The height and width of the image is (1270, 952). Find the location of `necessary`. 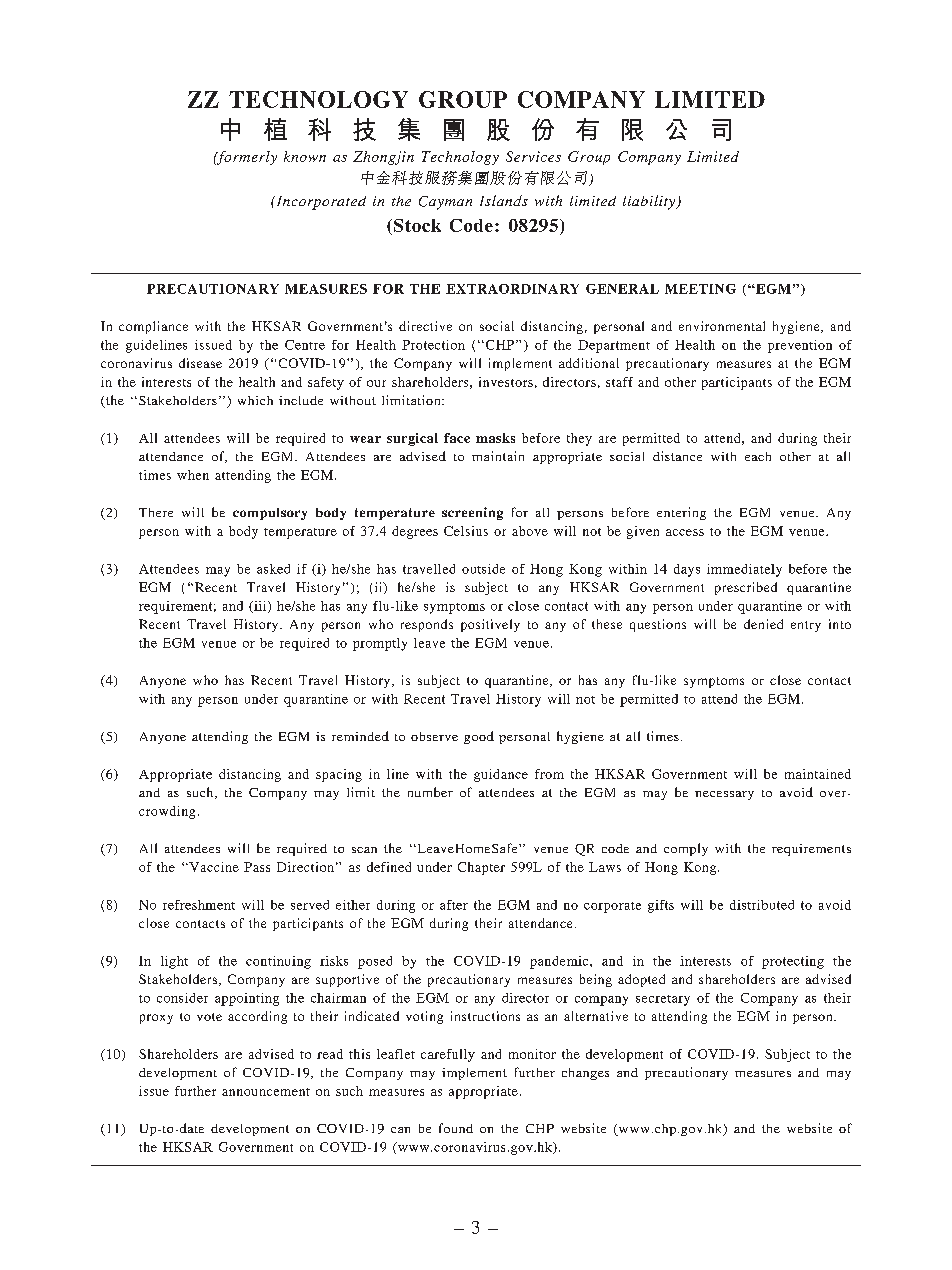

necessary is located at coordinates (724, 795).
